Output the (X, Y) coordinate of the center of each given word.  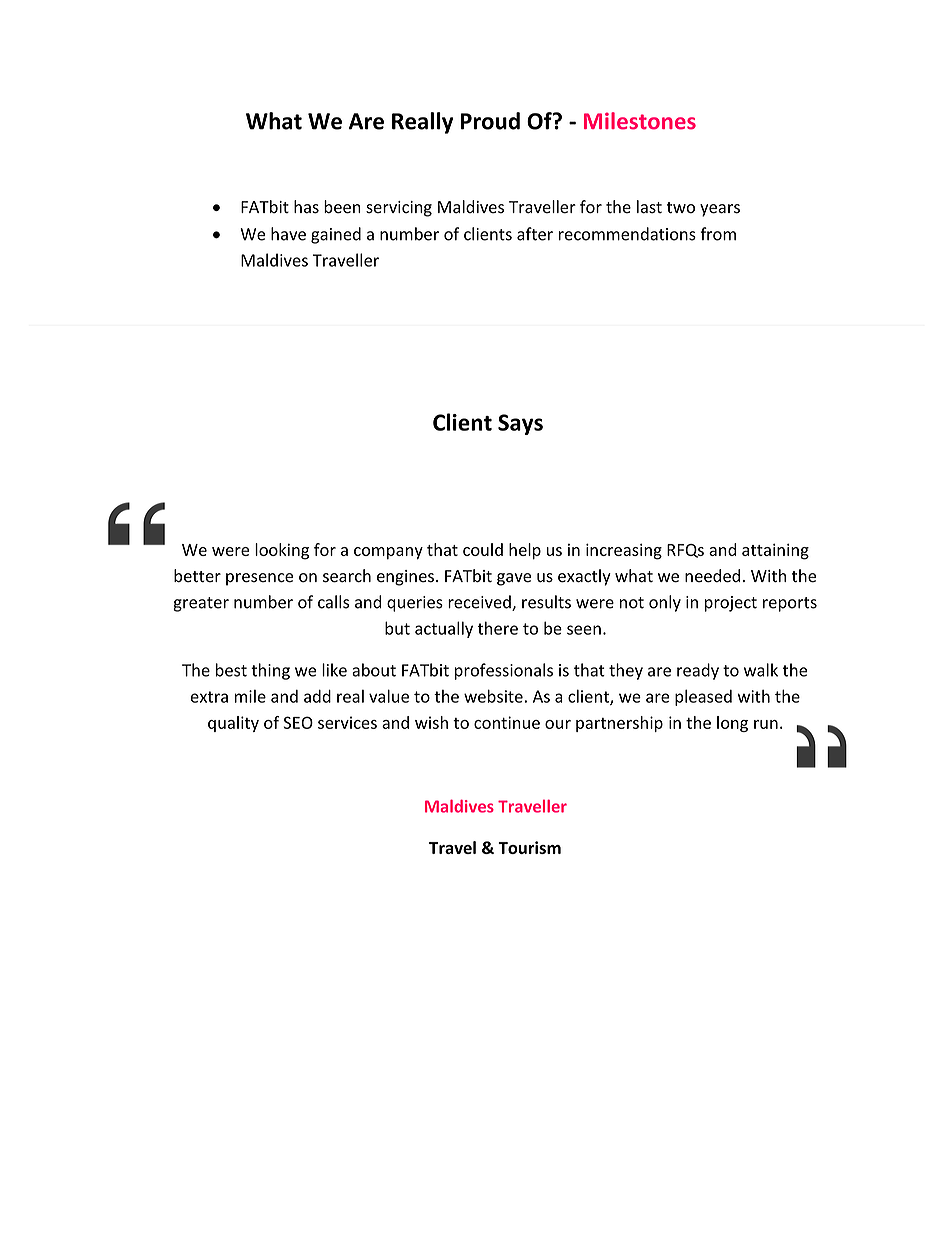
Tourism (529, 847)
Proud (490, 121)
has (306, 207)
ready (698, 671)
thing (270, 671)
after (535, 234)
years (720, 210)
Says (520, 424)
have (288, 234)
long (732, 724)
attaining (775, 551)
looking (282, 551)
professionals (504, 671)
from (718, 234)
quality (233, 724)
